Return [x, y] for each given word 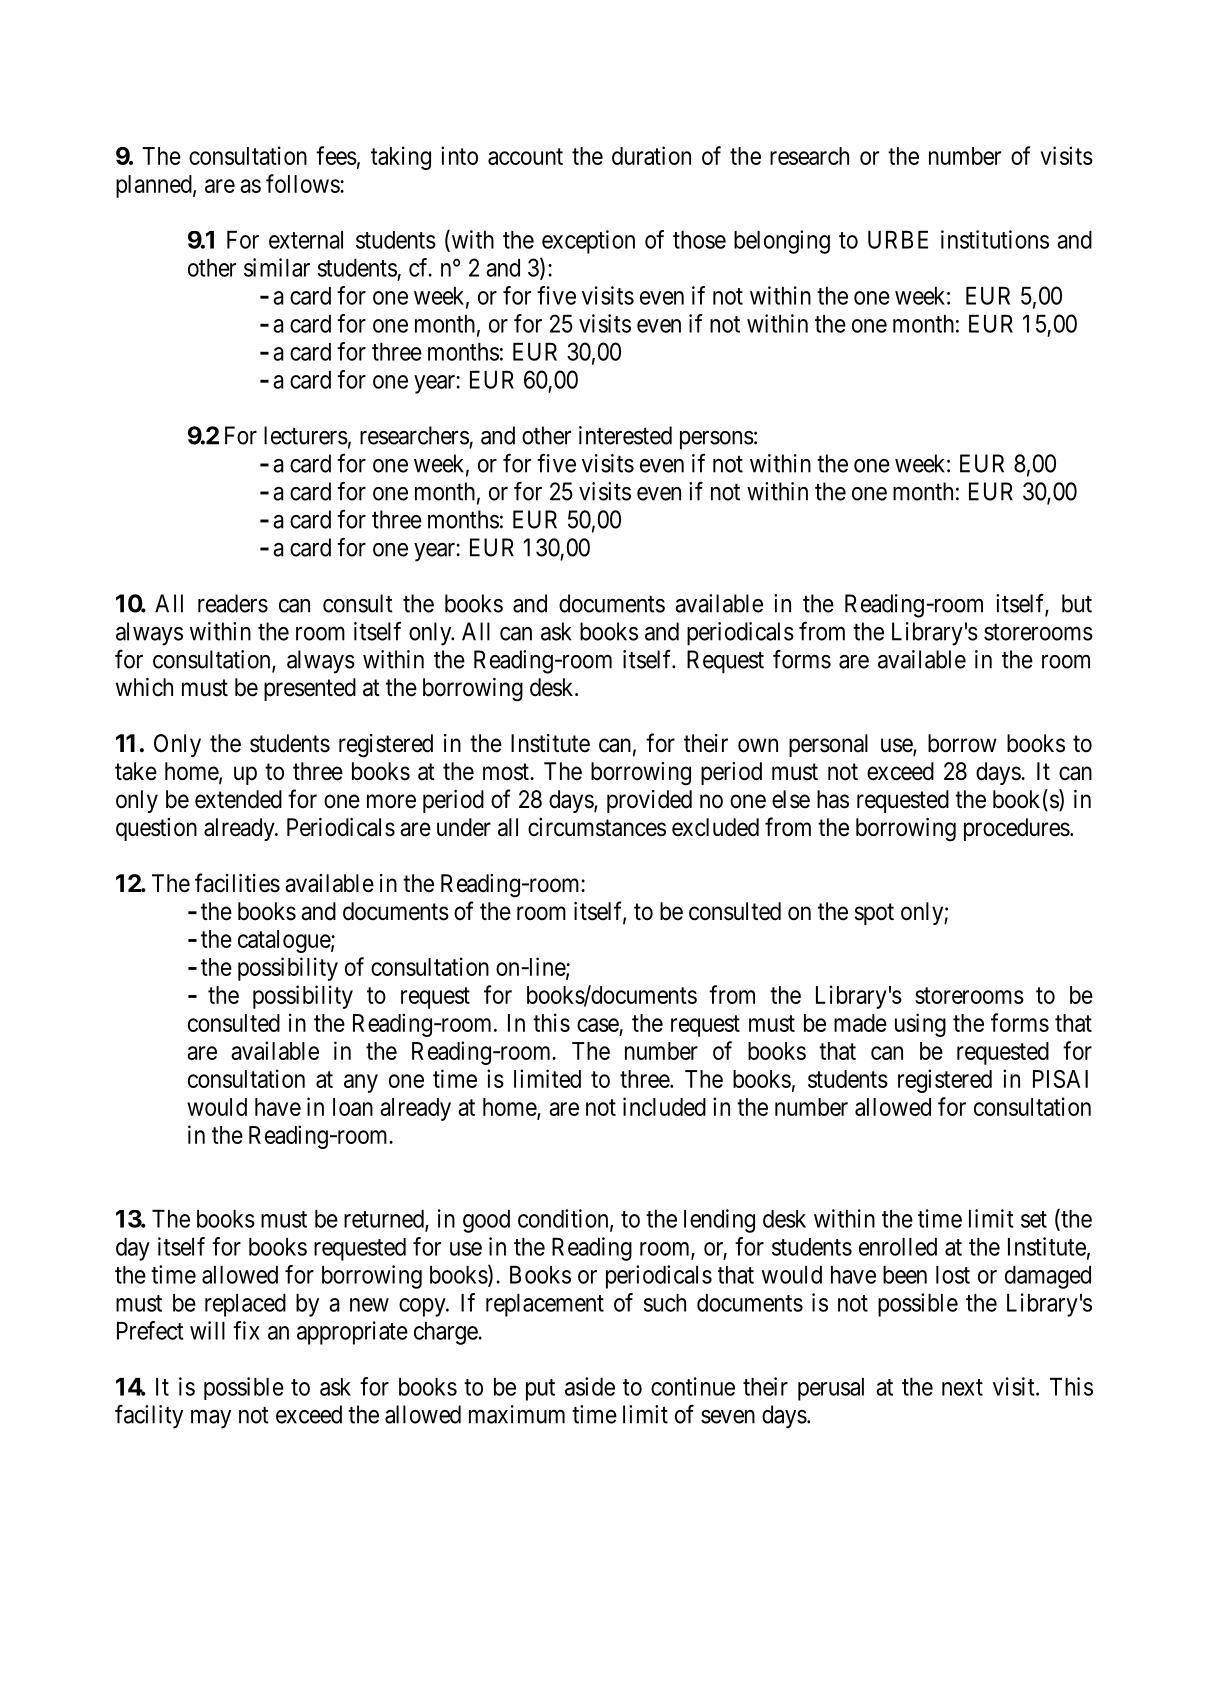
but [1077, 603]
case [598, 1025]
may [211, 1419]
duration [651, 155]
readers [233, 603]
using [920, 1025]
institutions [995, 239]
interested [625, 435]
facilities [237, 883]
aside [590, 1386]
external [306, 240]
